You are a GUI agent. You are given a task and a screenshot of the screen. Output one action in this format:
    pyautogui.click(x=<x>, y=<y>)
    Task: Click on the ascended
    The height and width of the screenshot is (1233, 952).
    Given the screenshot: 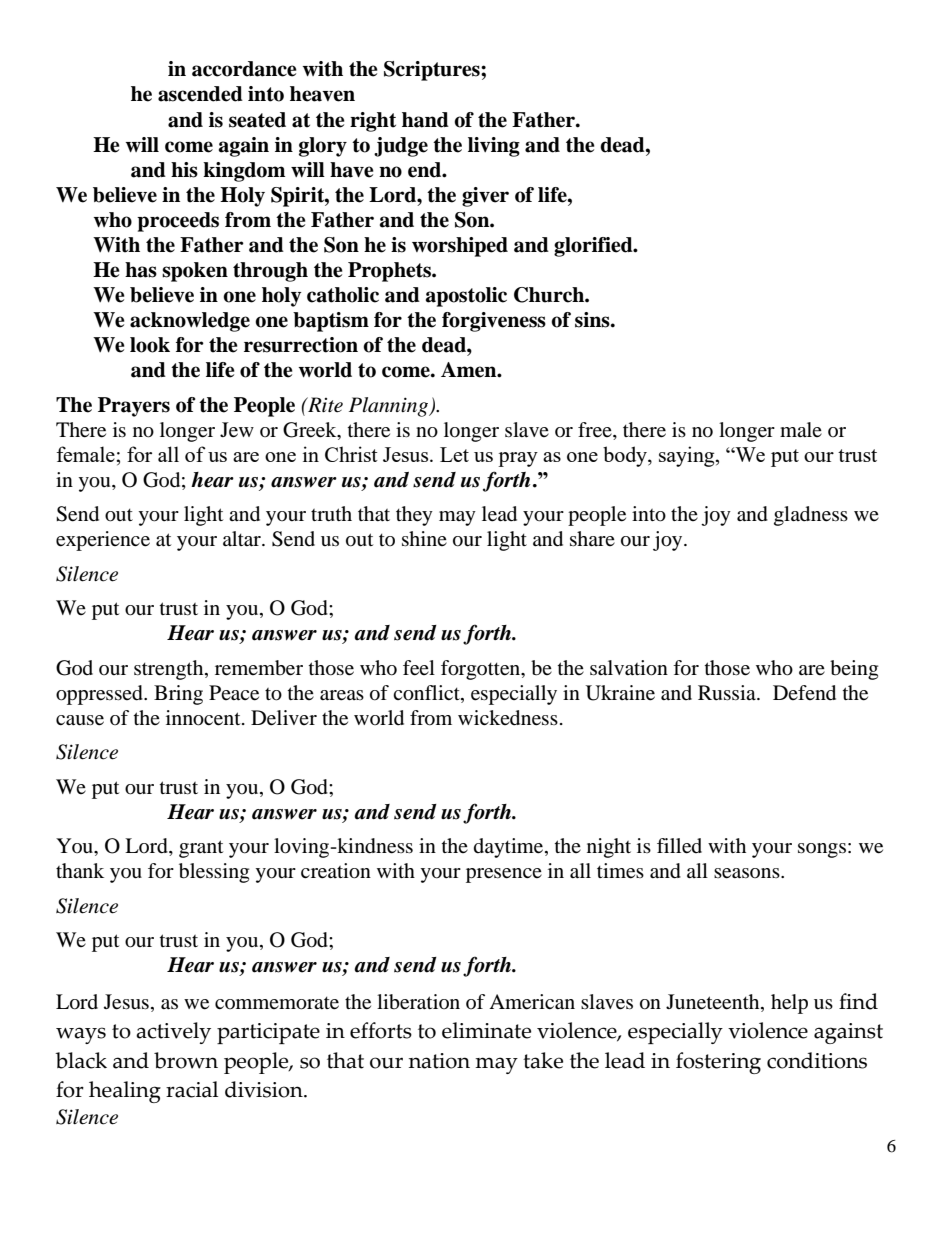 What is the action you would take?
    pyautogui.click(x=200, y=94)
